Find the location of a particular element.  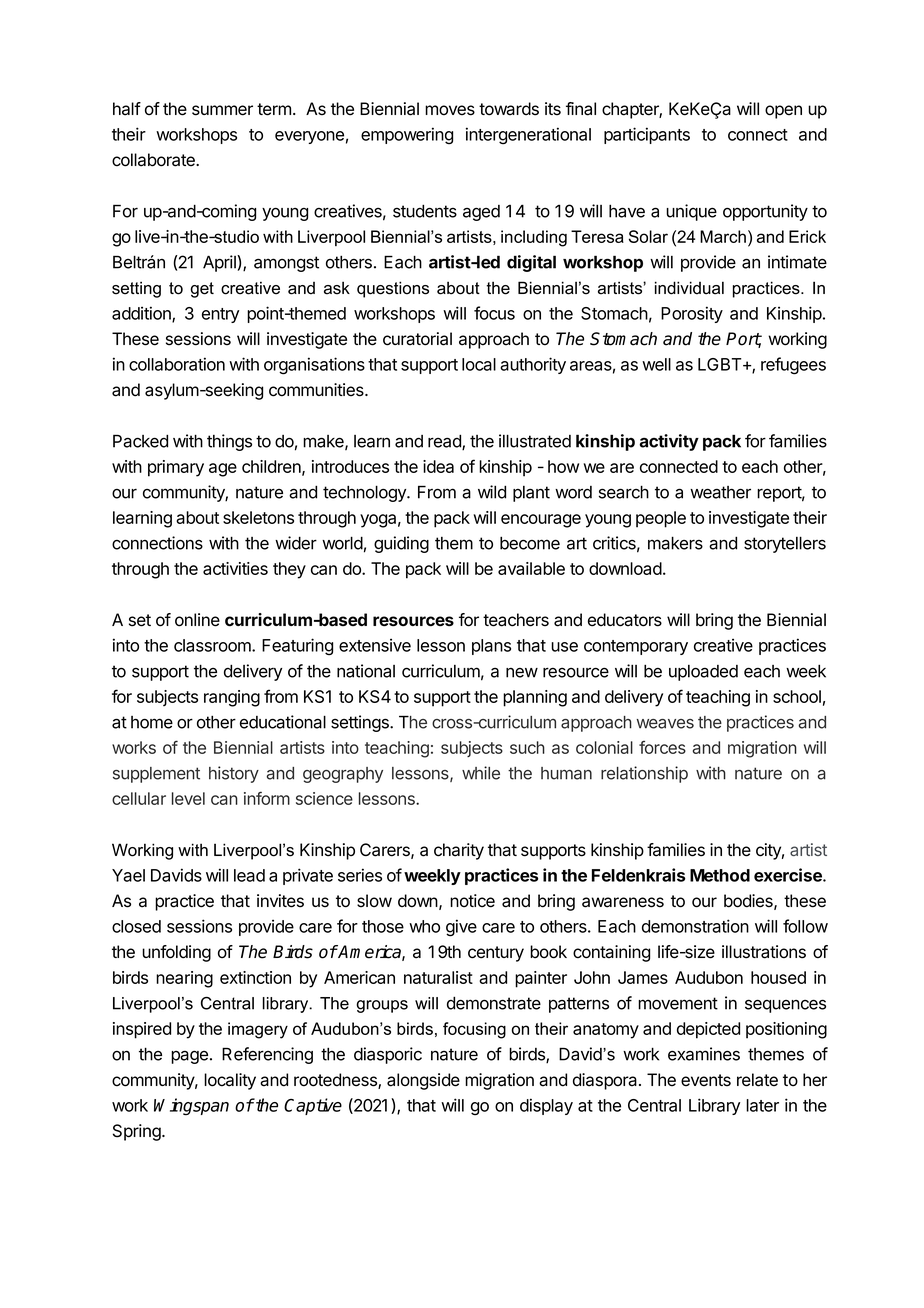

authority is located at coordinates (533, 365).
